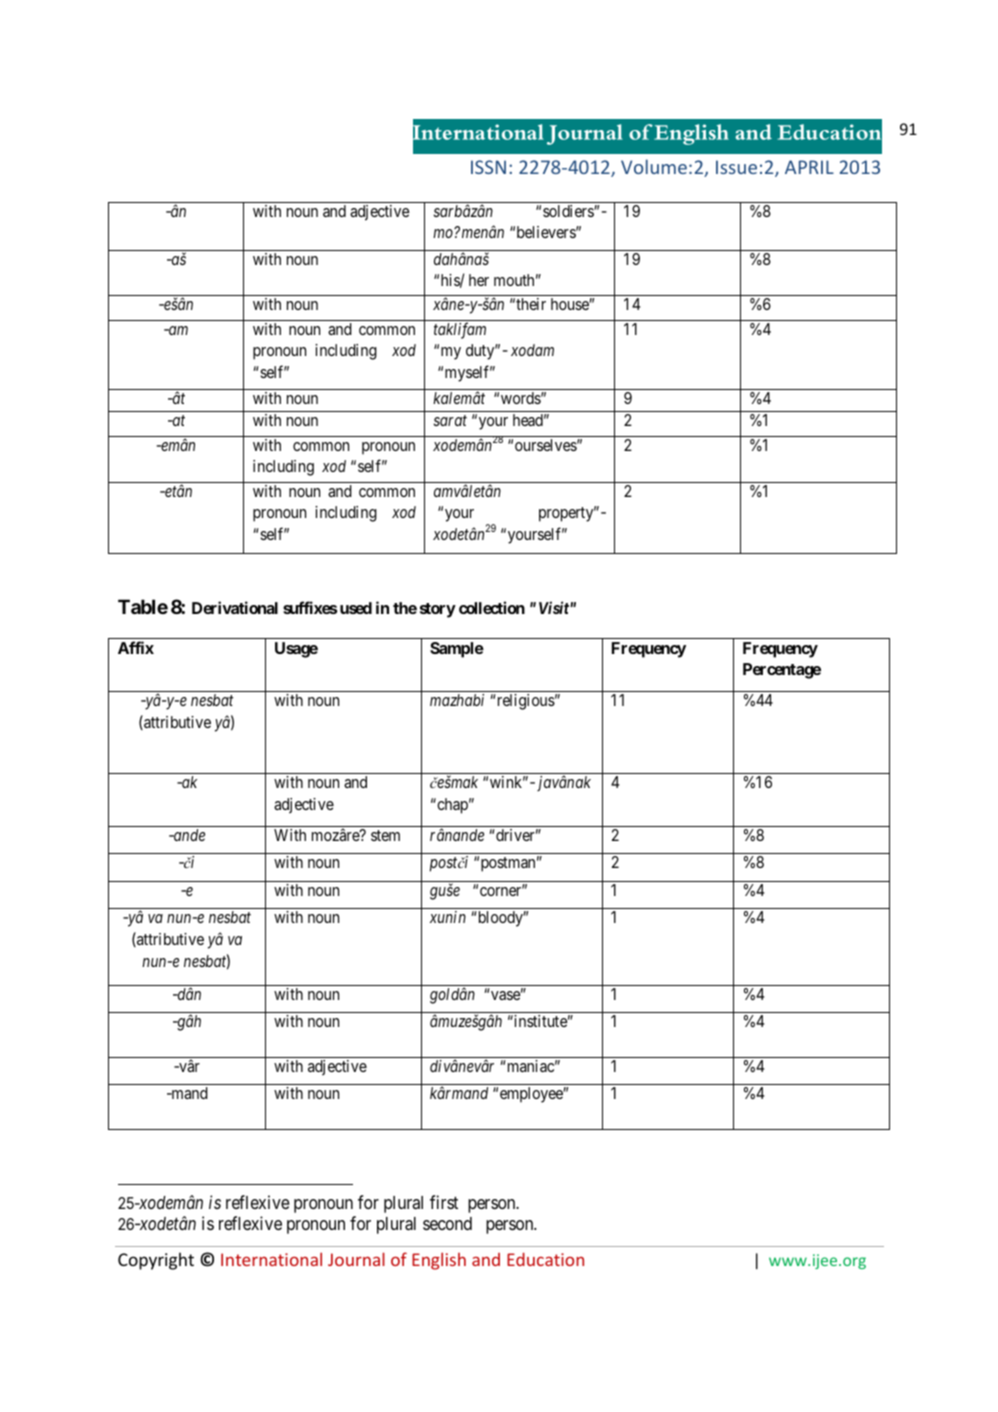  I want to click on her, so click(479, 280).
